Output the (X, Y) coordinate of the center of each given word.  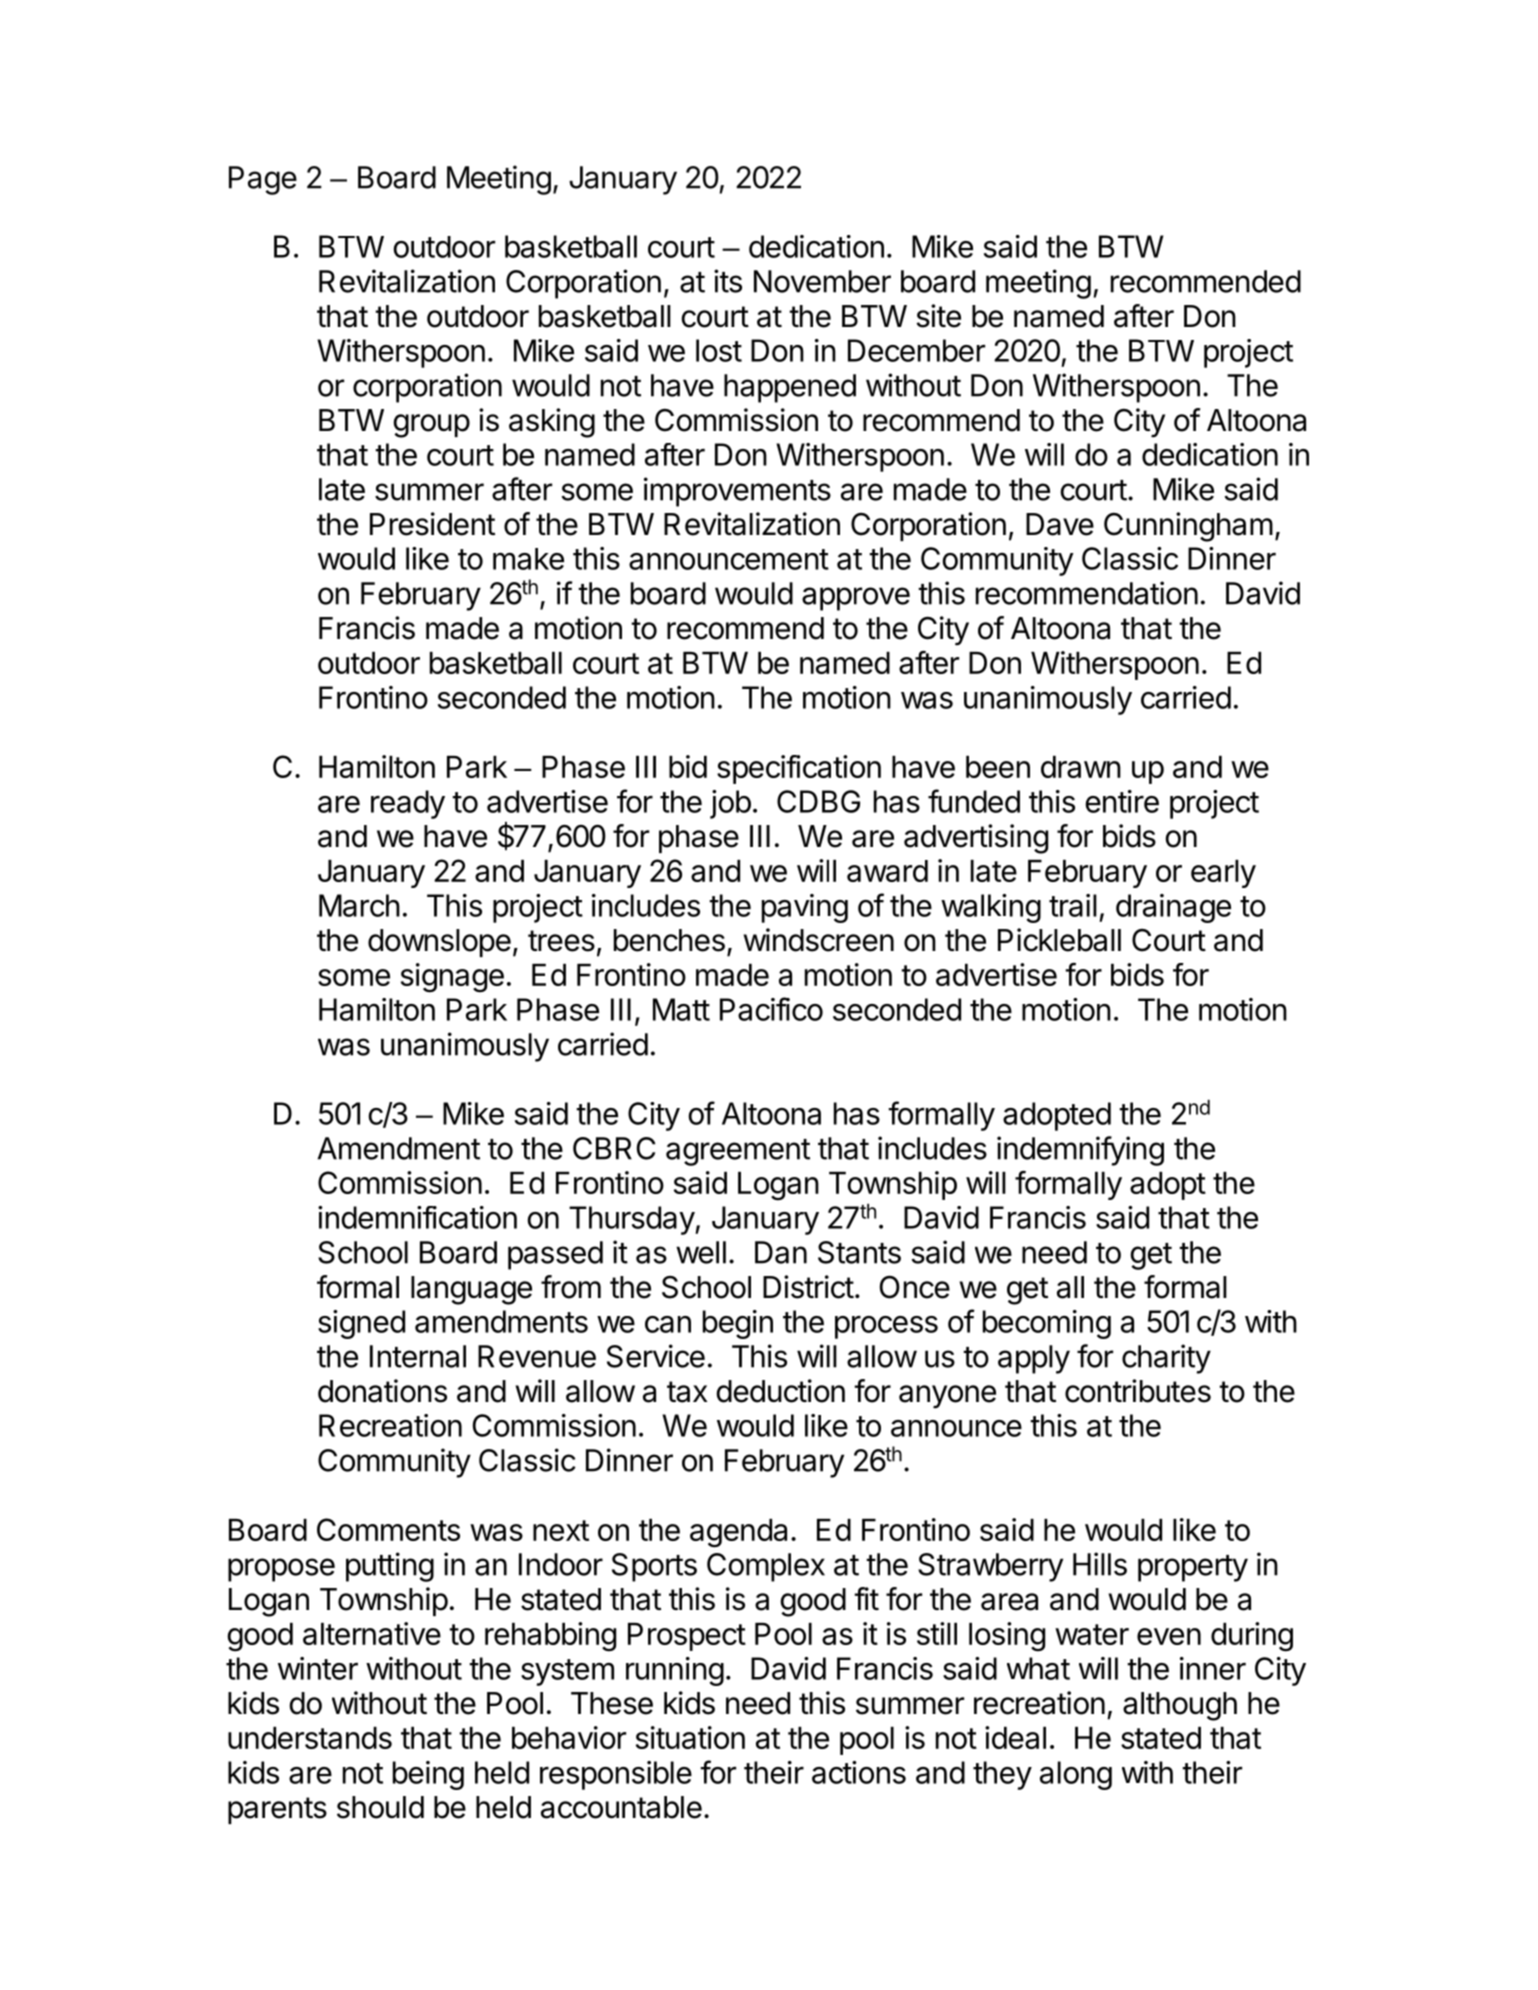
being (428, 1775)
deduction (780, 1391)
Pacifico (771, 1009)
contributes (1138, 1391)
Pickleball (1059, 940)
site (938, 316)
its (728, 281)
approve (856, 599)
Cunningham (1188, 527)
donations (382, 1391)
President (432, 524)
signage (452, 978)
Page (263, 180)
